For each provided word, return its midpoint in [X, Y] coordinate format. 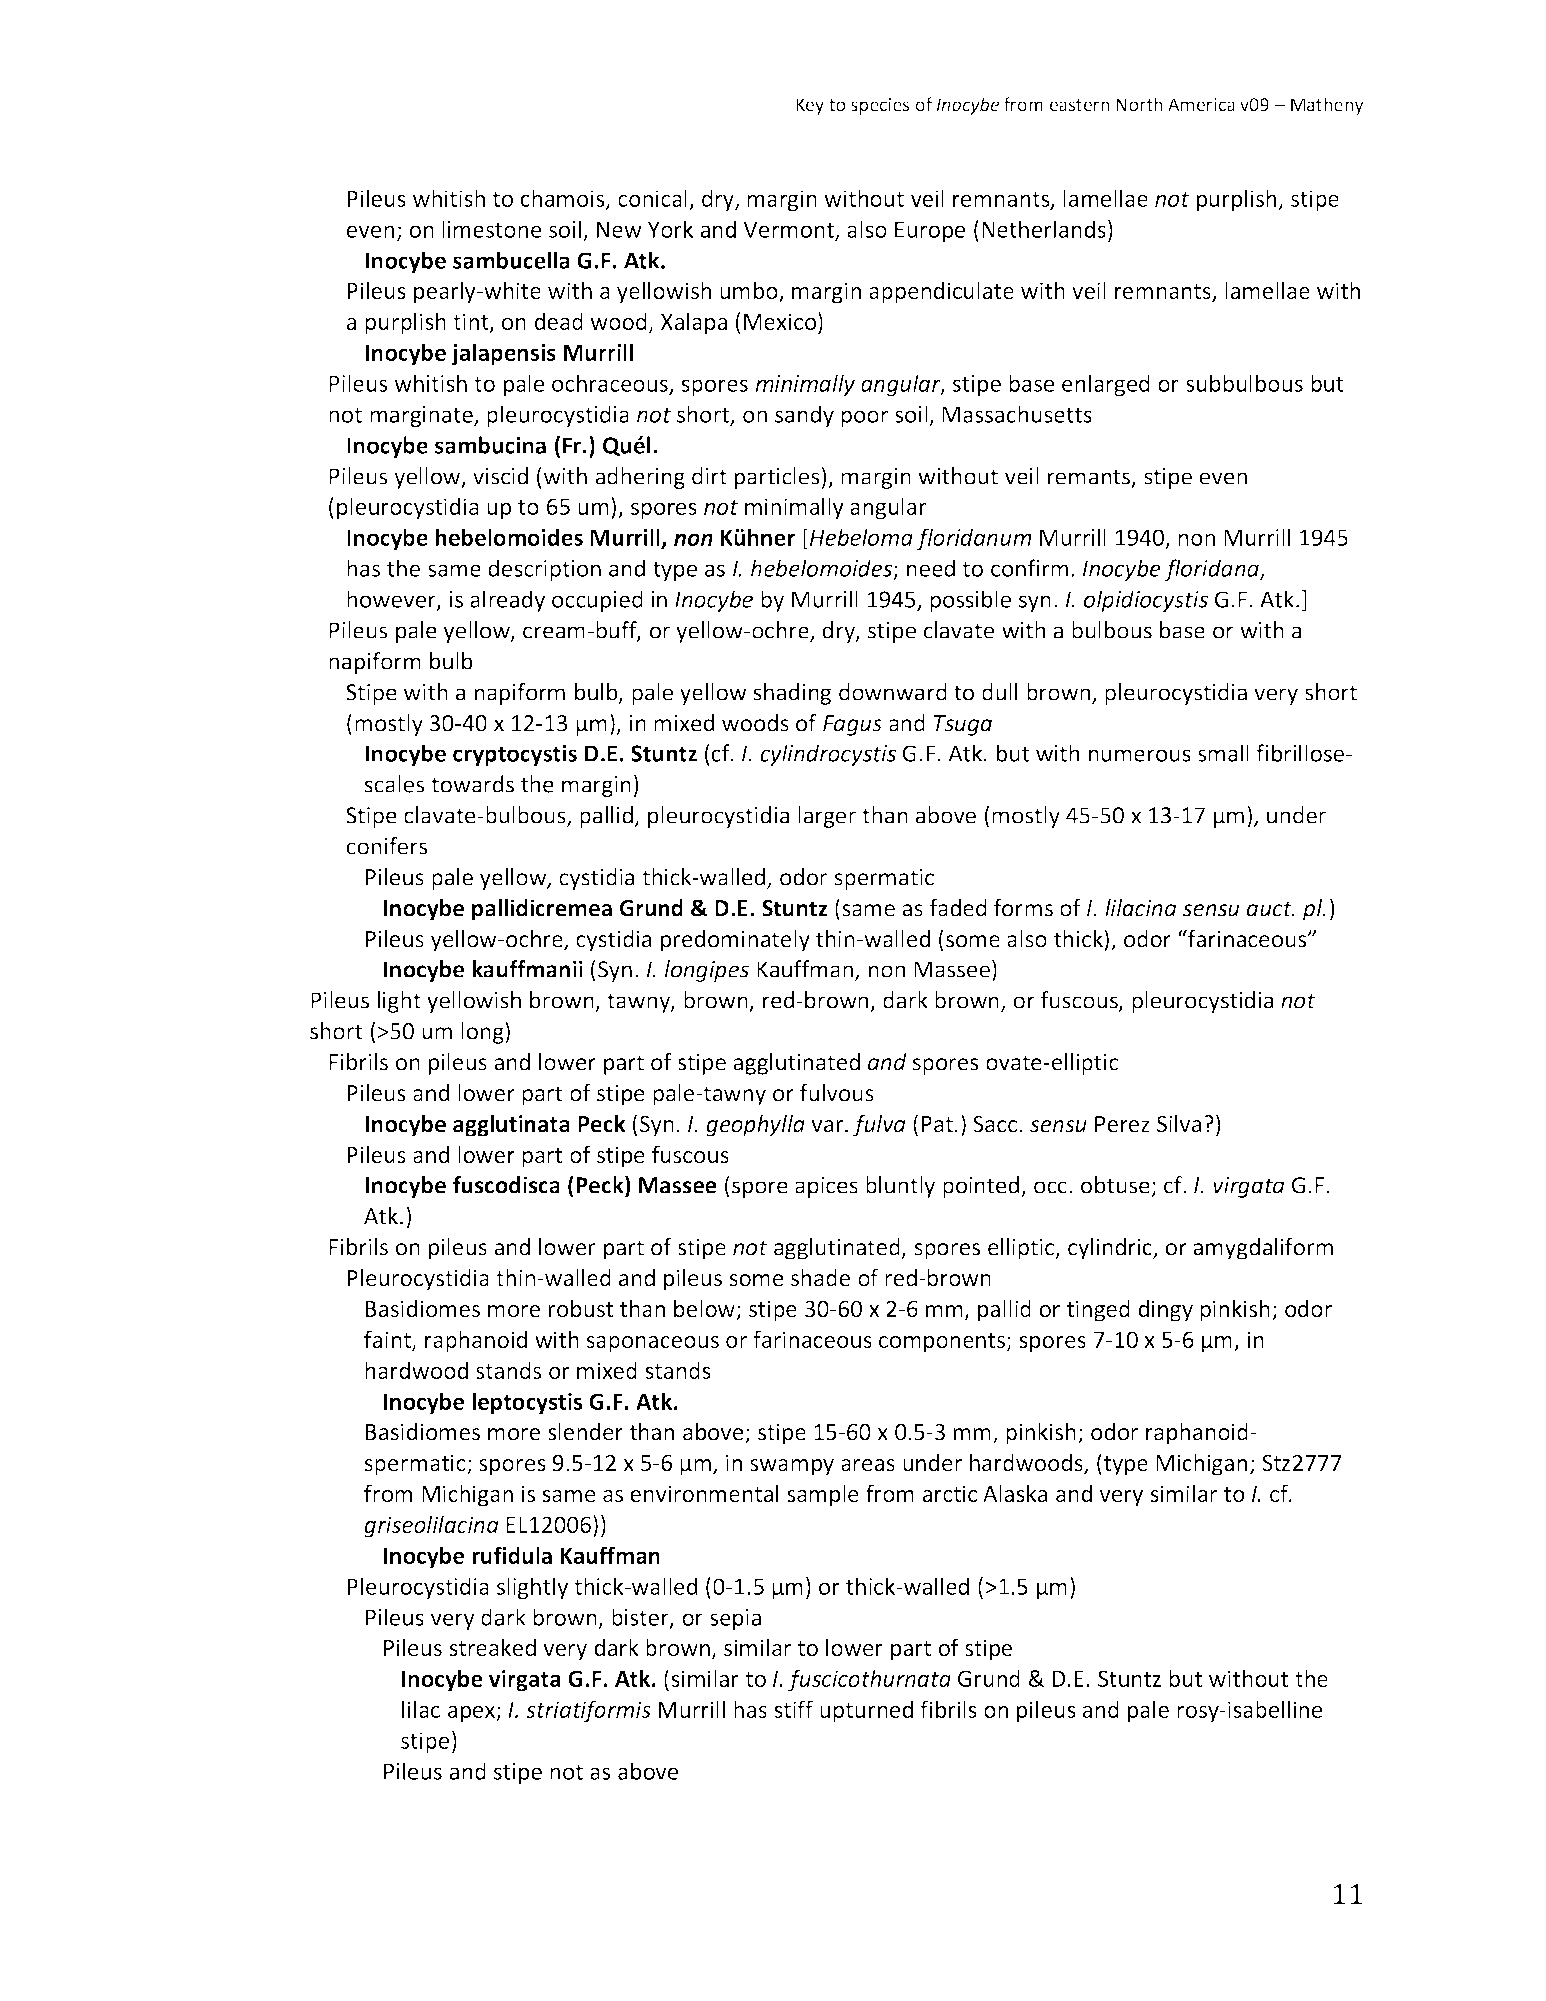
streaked [492, 1647]
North [1139, 104]
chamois [563, 199]
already [507, 601]
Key [810, 106]
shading [792, 694]
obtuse [1115, 1185]
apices [826, 1187]
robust [581, 1308]
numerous [1140, 755]
